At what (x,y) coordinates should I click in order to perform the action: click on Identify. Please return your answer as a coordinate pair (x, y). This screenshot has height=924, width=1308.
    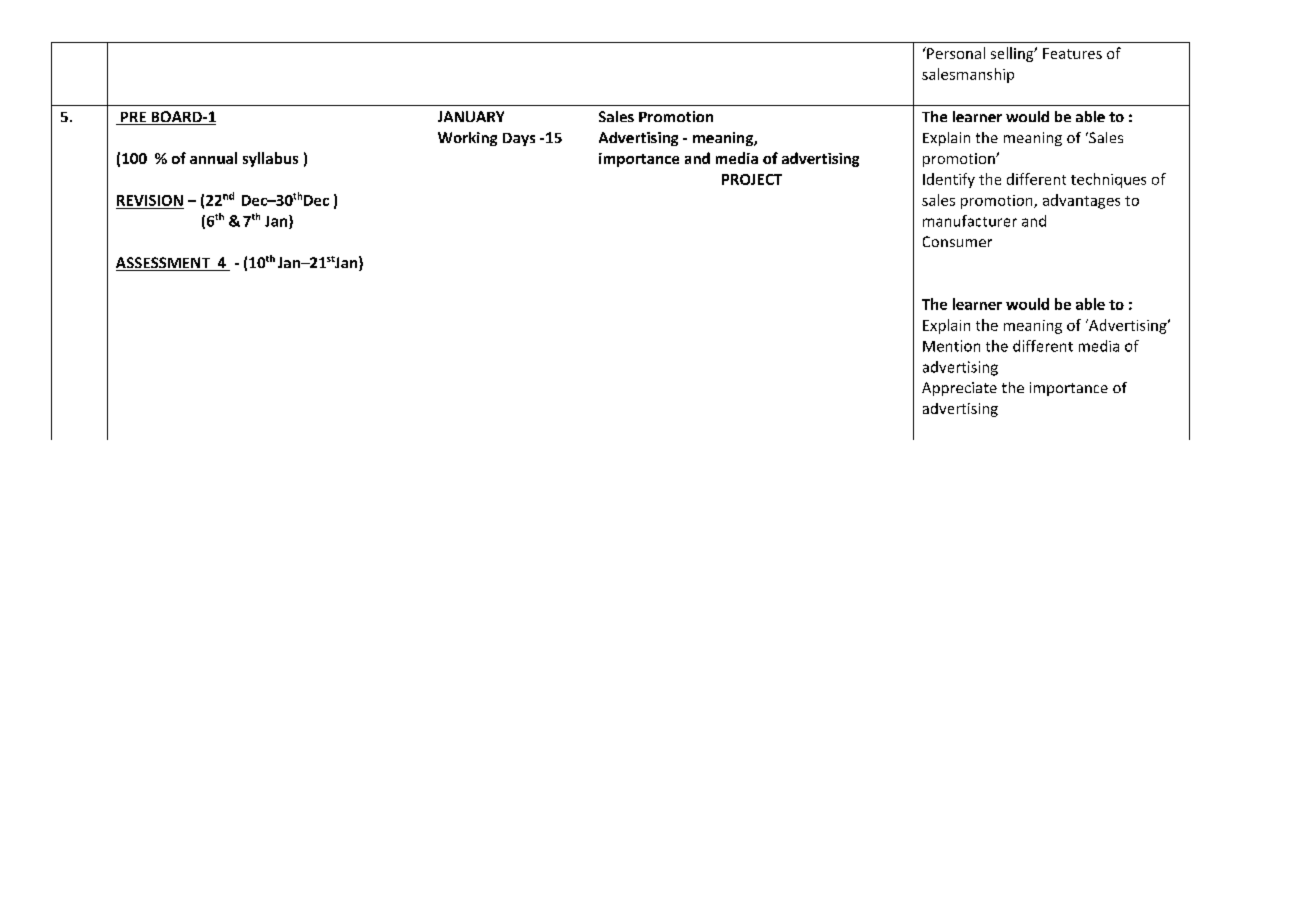
    Looking at the image, I should click on (949, 180).
